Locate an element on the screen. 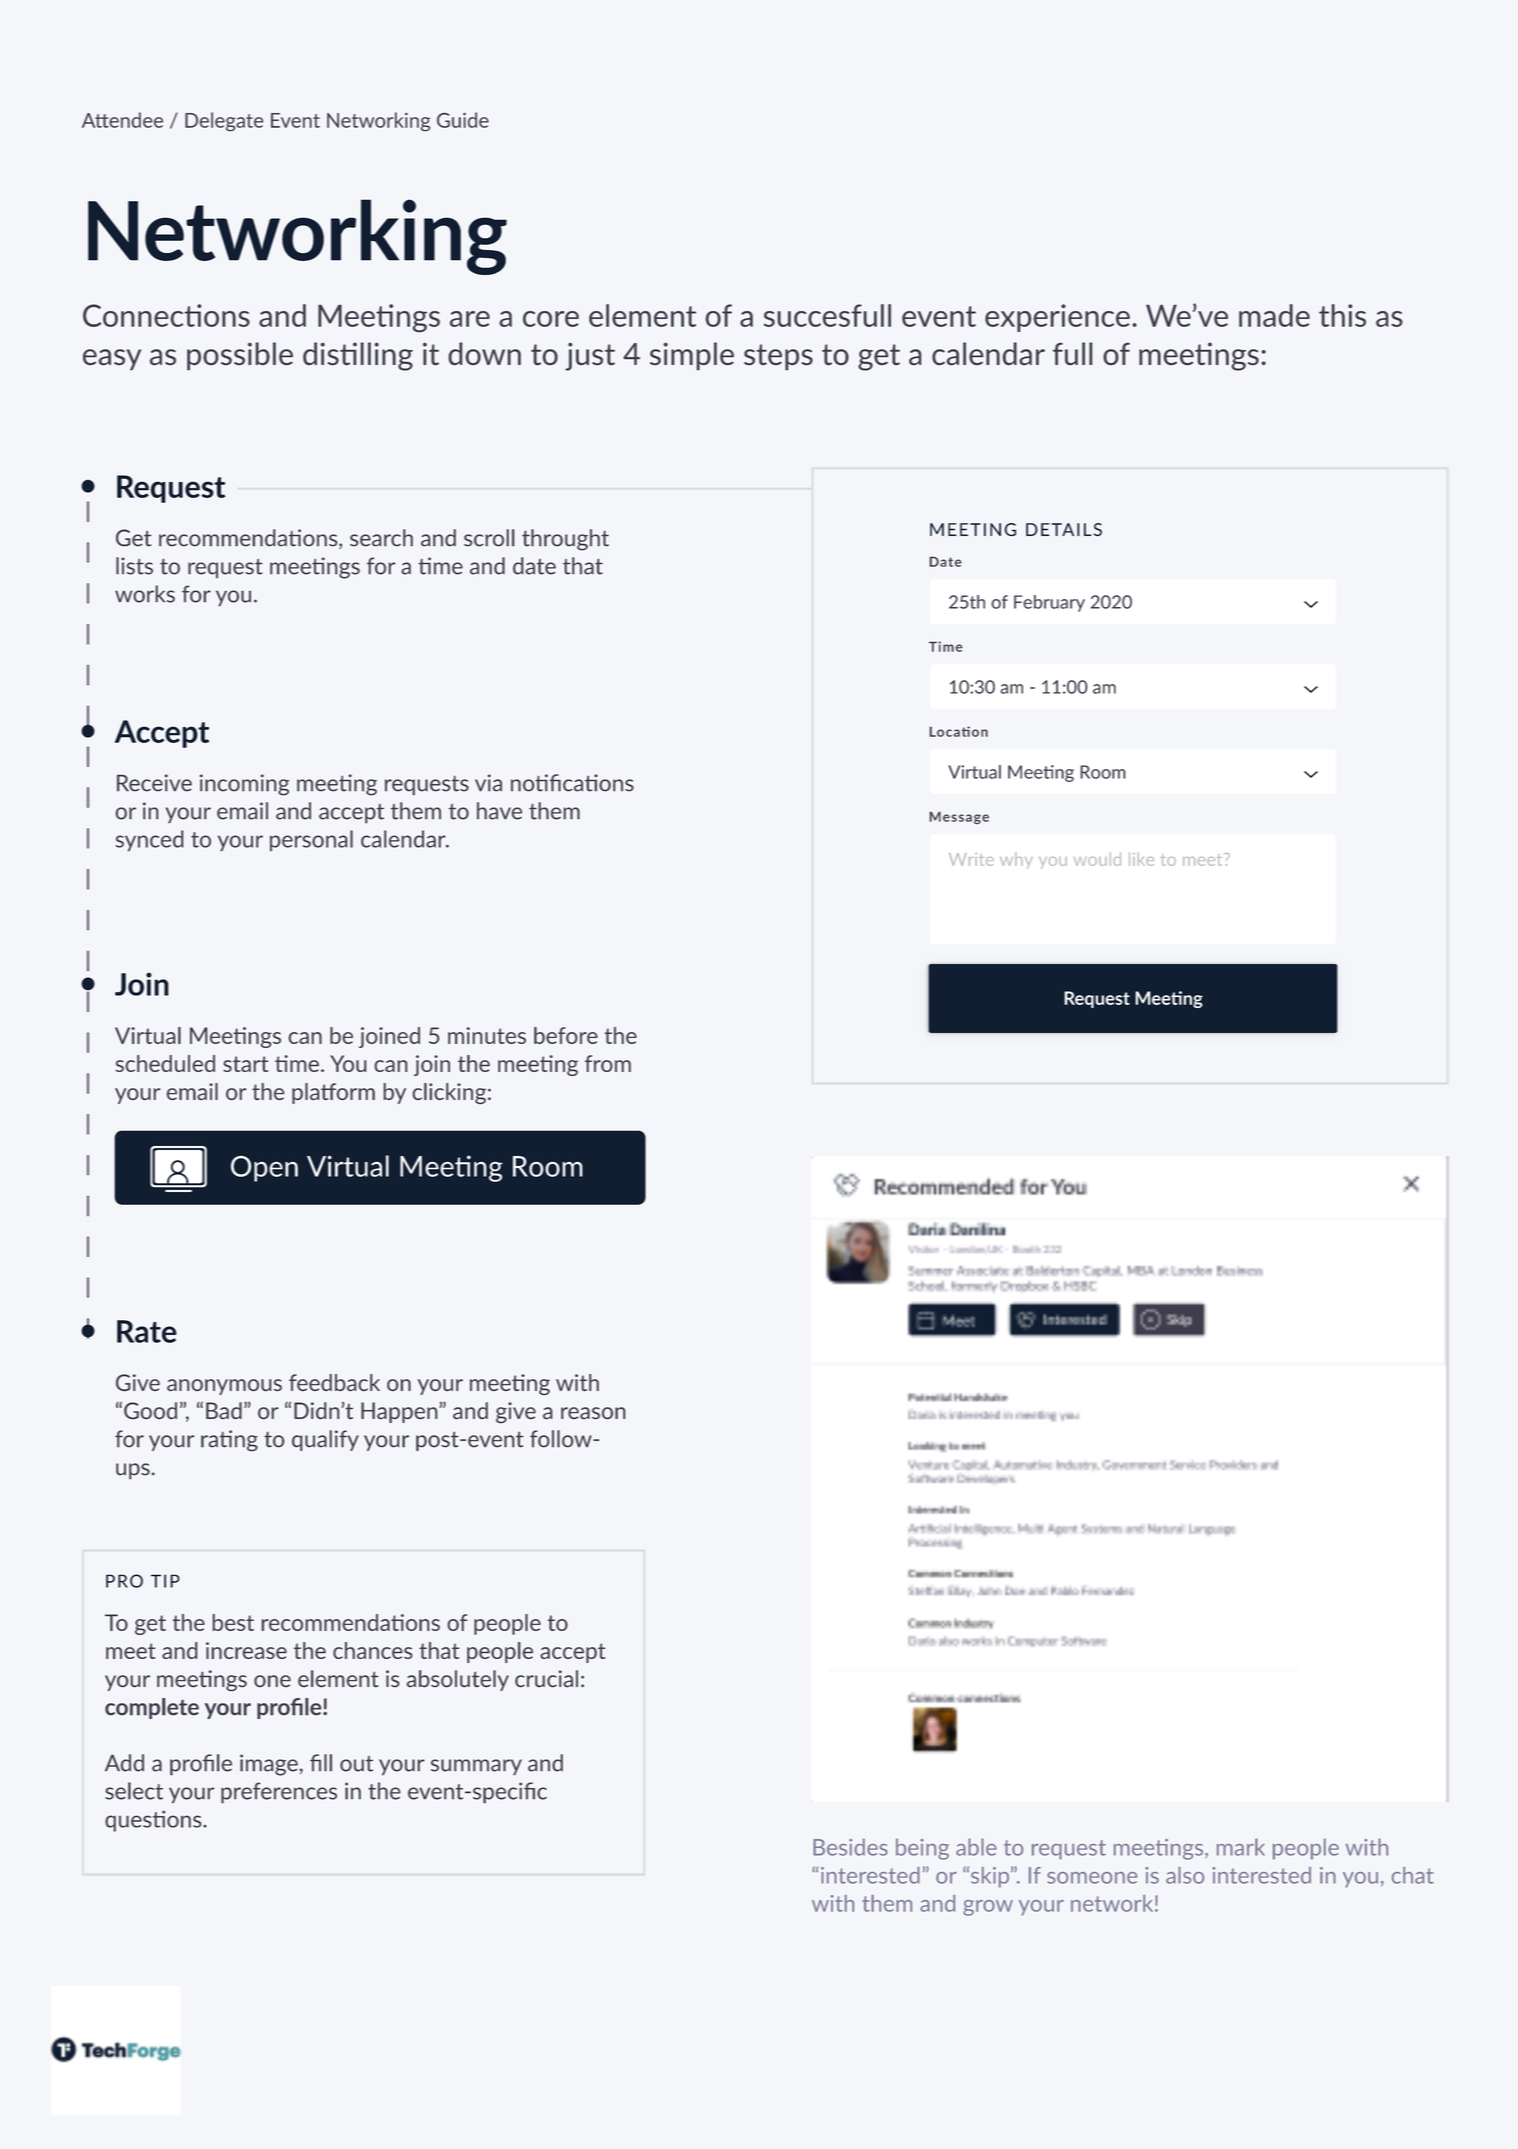 This screenshot has height=2149, width=1518. February is located at coordinates (1049, 603).
